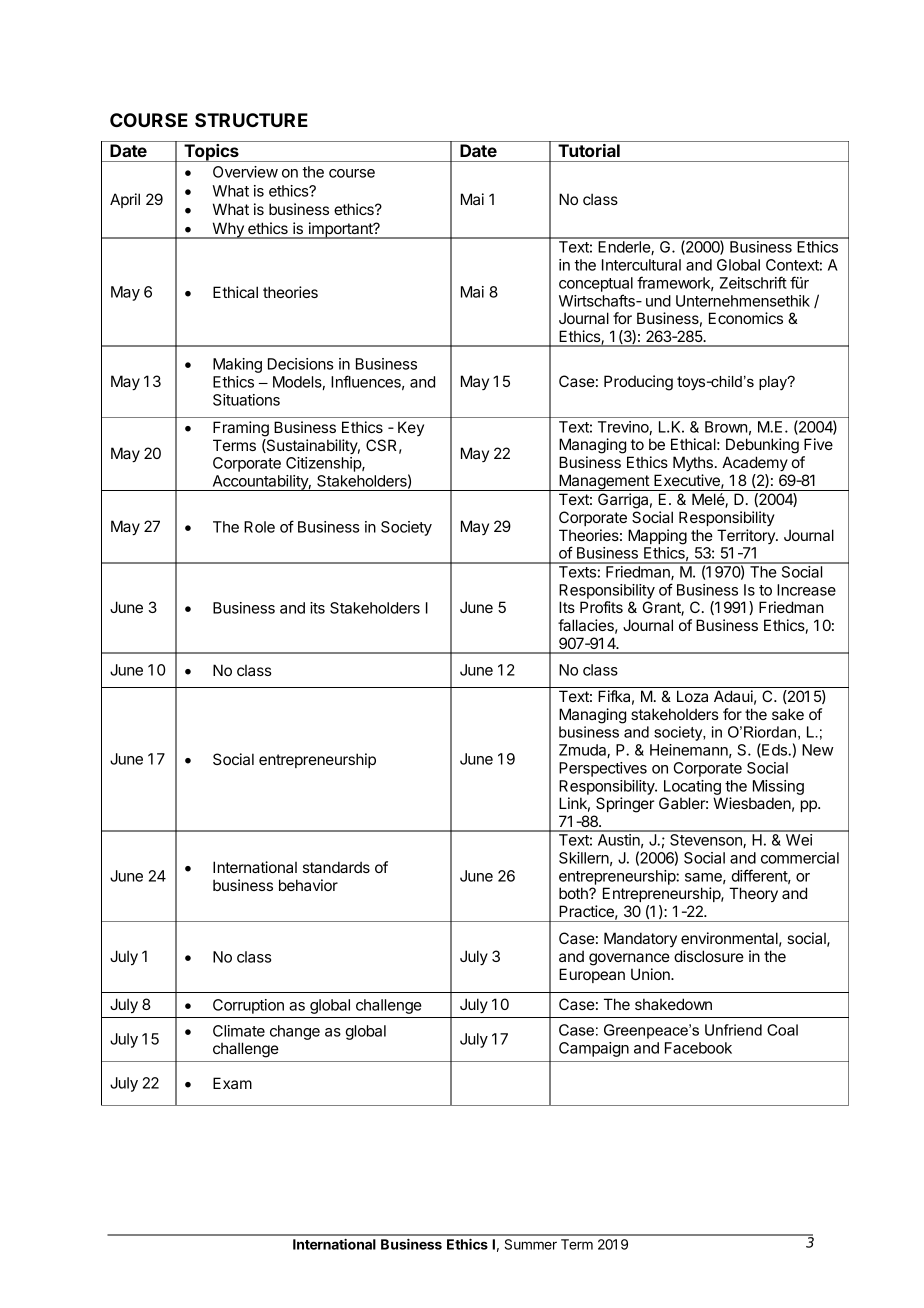  Describe the element at coordinates (531, 1244) in the document. I see `Summer` at that location.
